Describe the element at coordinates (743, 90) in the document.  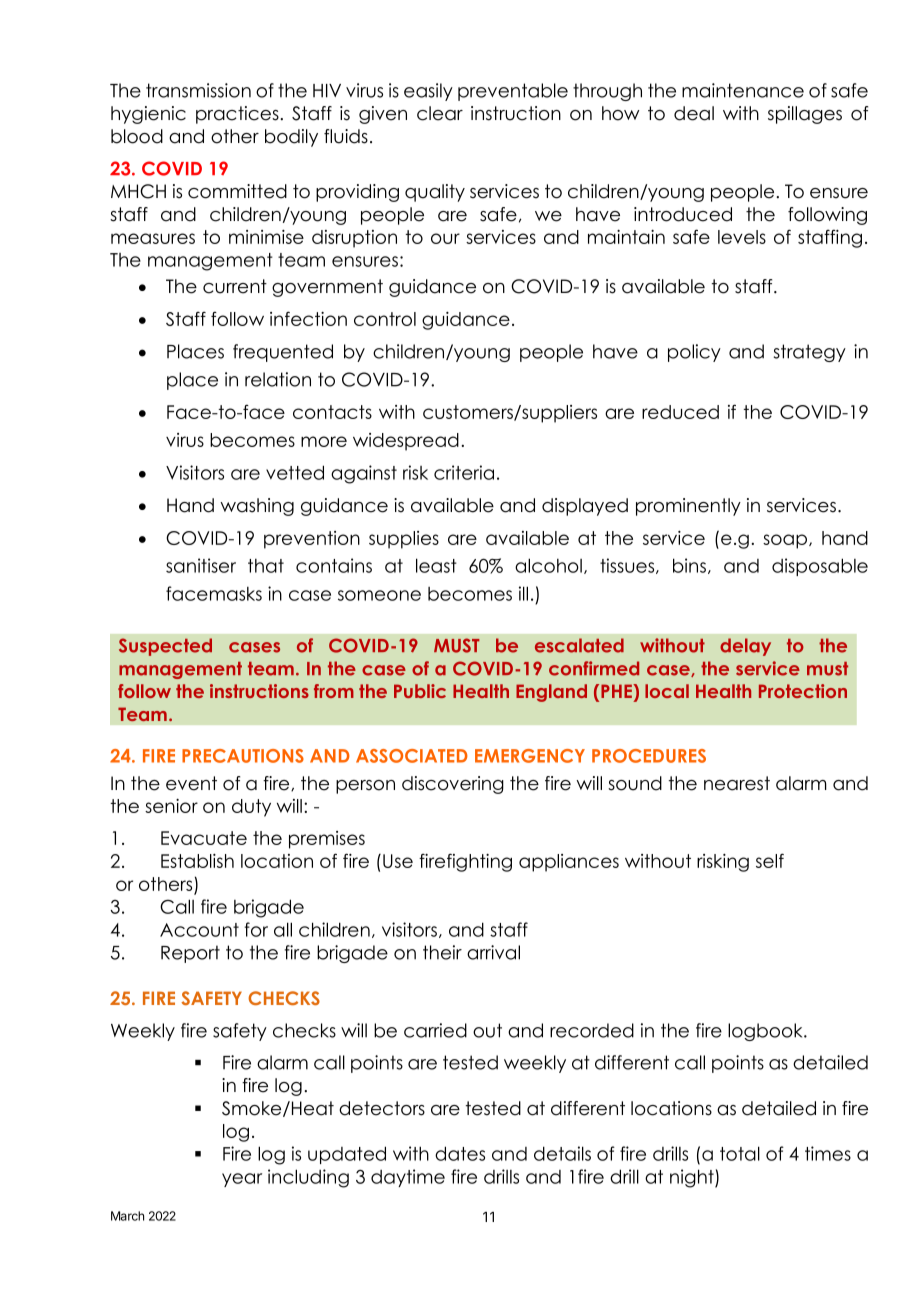
I see `maintenance` at that location.
